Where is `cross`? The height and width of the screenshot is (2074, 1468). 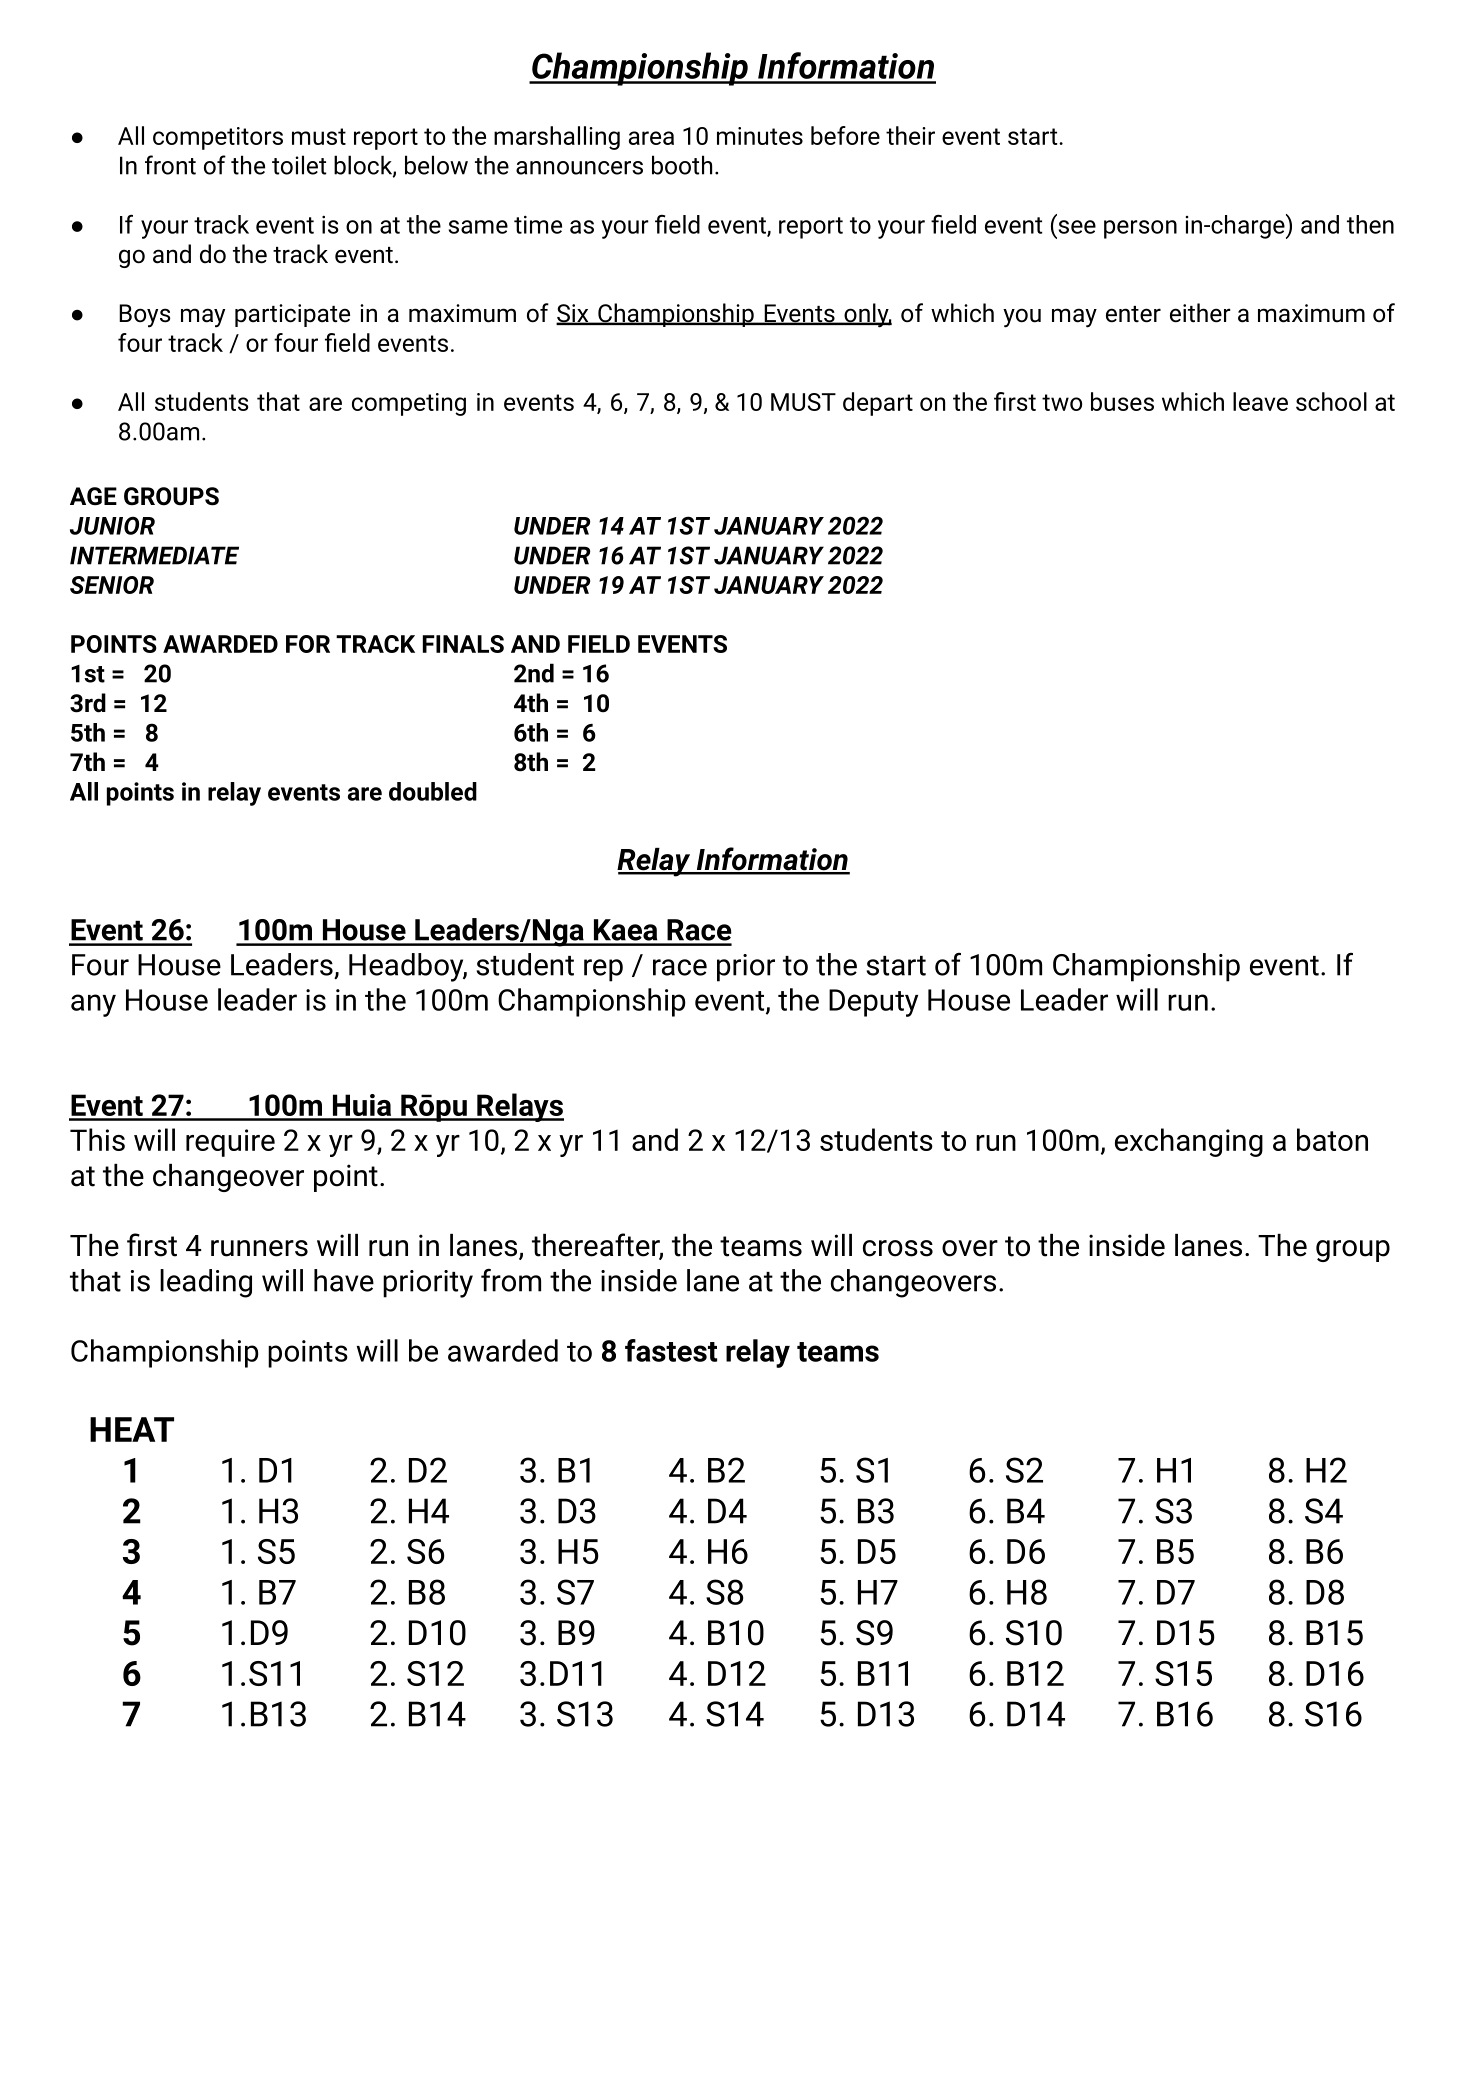 cross is located at coordinates (898, 1248).
